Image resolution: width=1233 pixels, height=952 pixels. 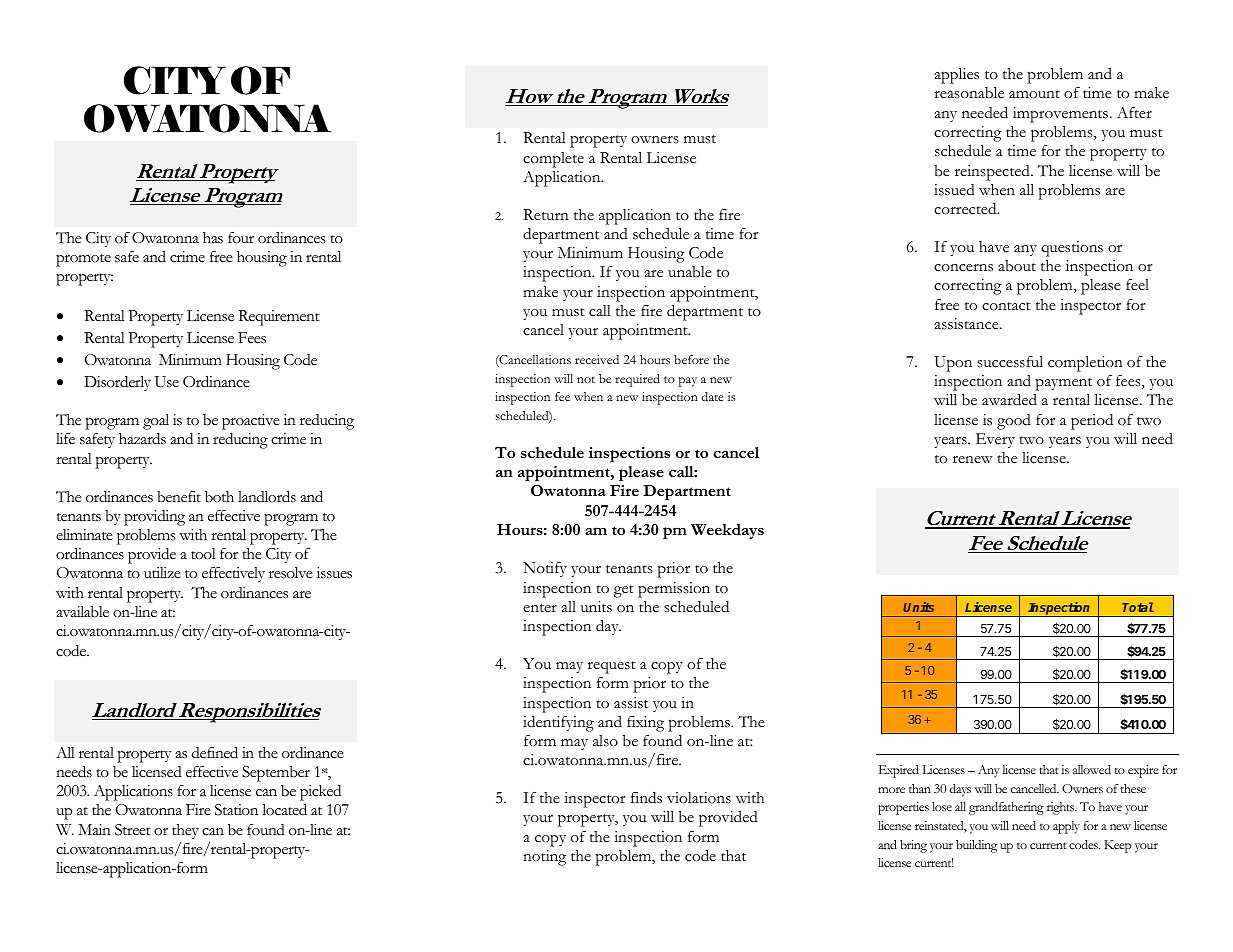 I want to click on they, so click(x=185, y=831).
